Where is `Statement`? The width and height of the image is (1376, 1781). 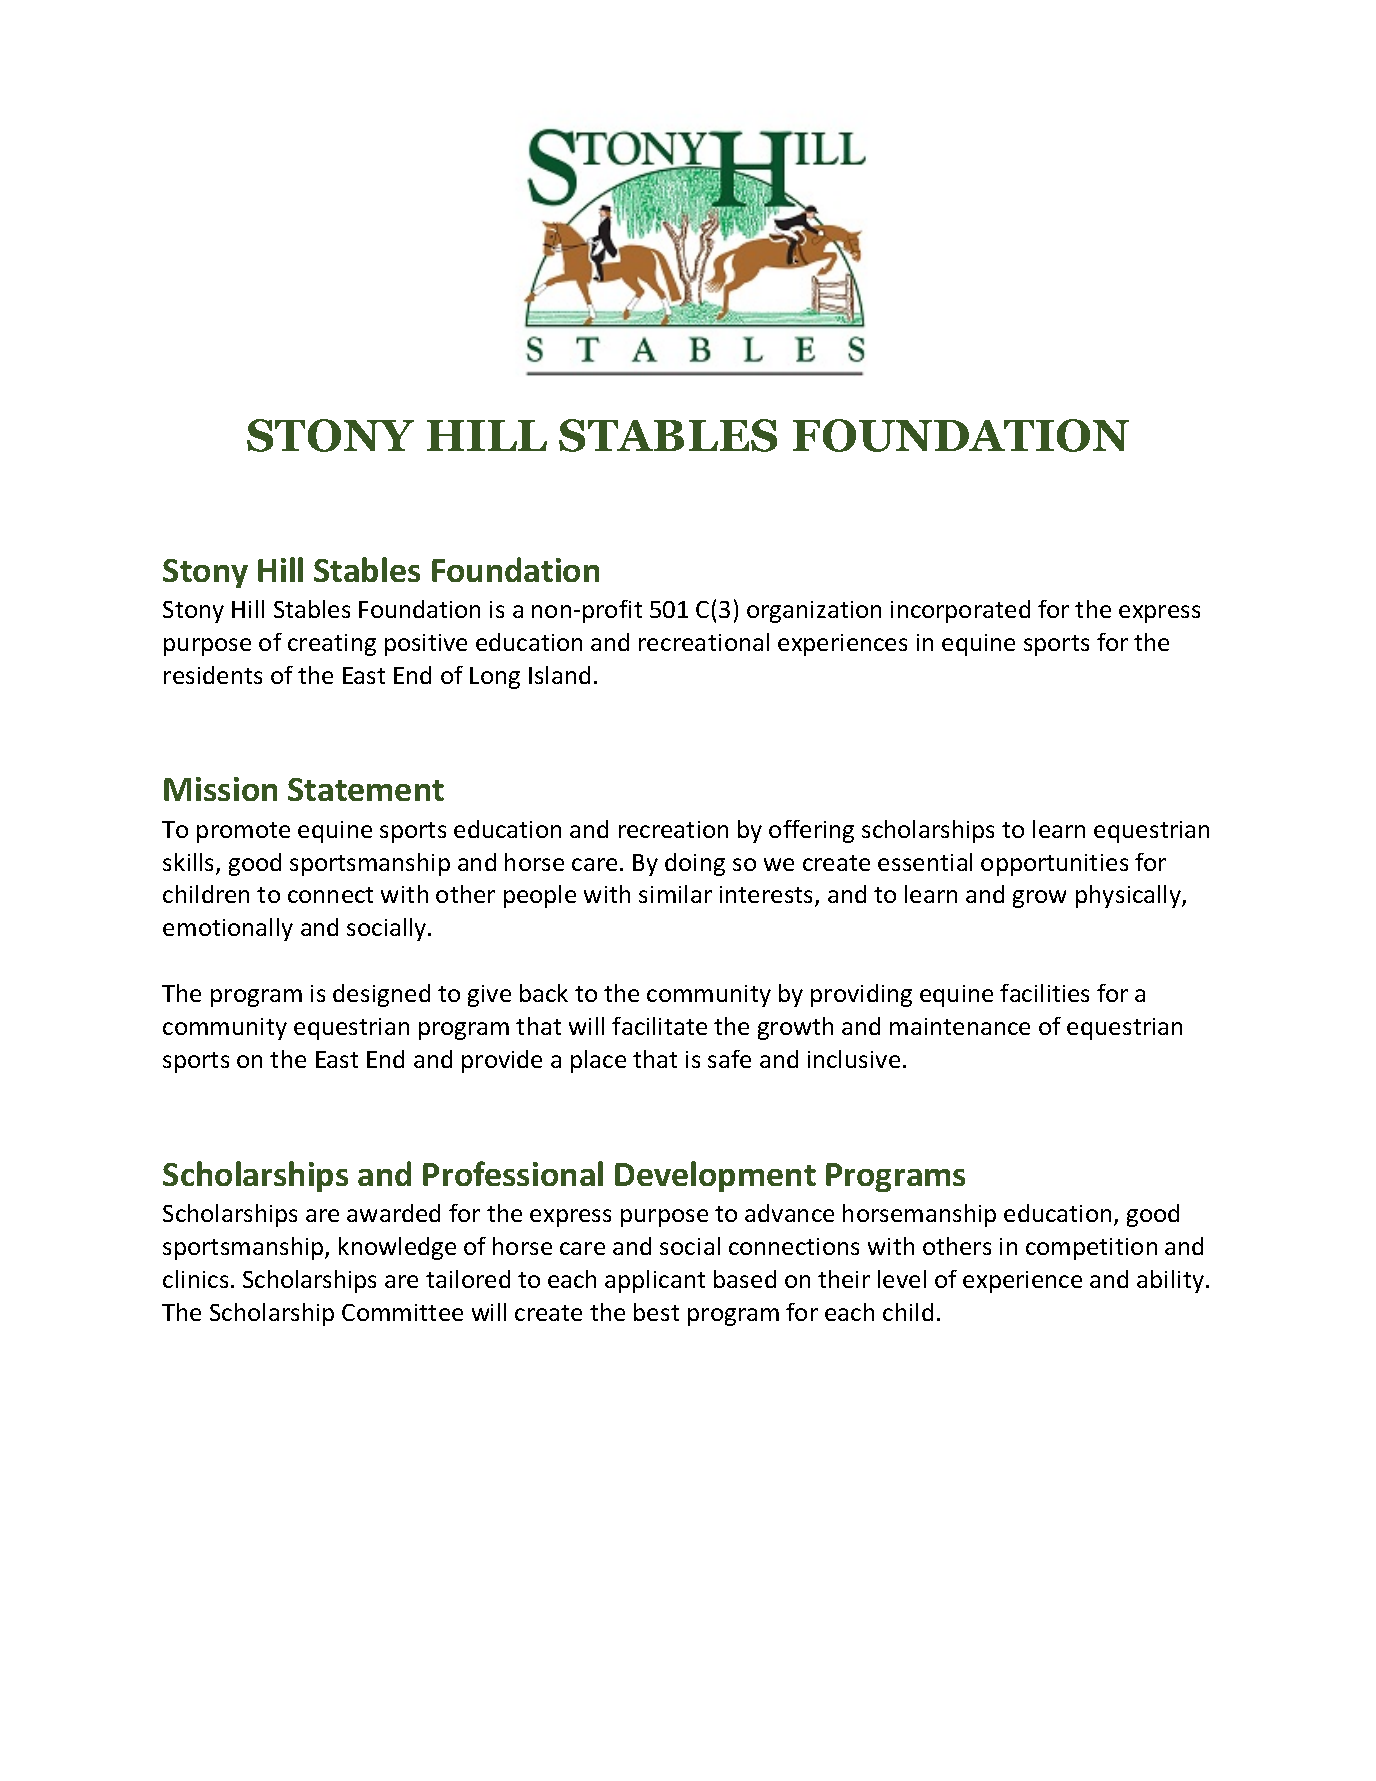 Statement is located at coordinates (366, 789).
